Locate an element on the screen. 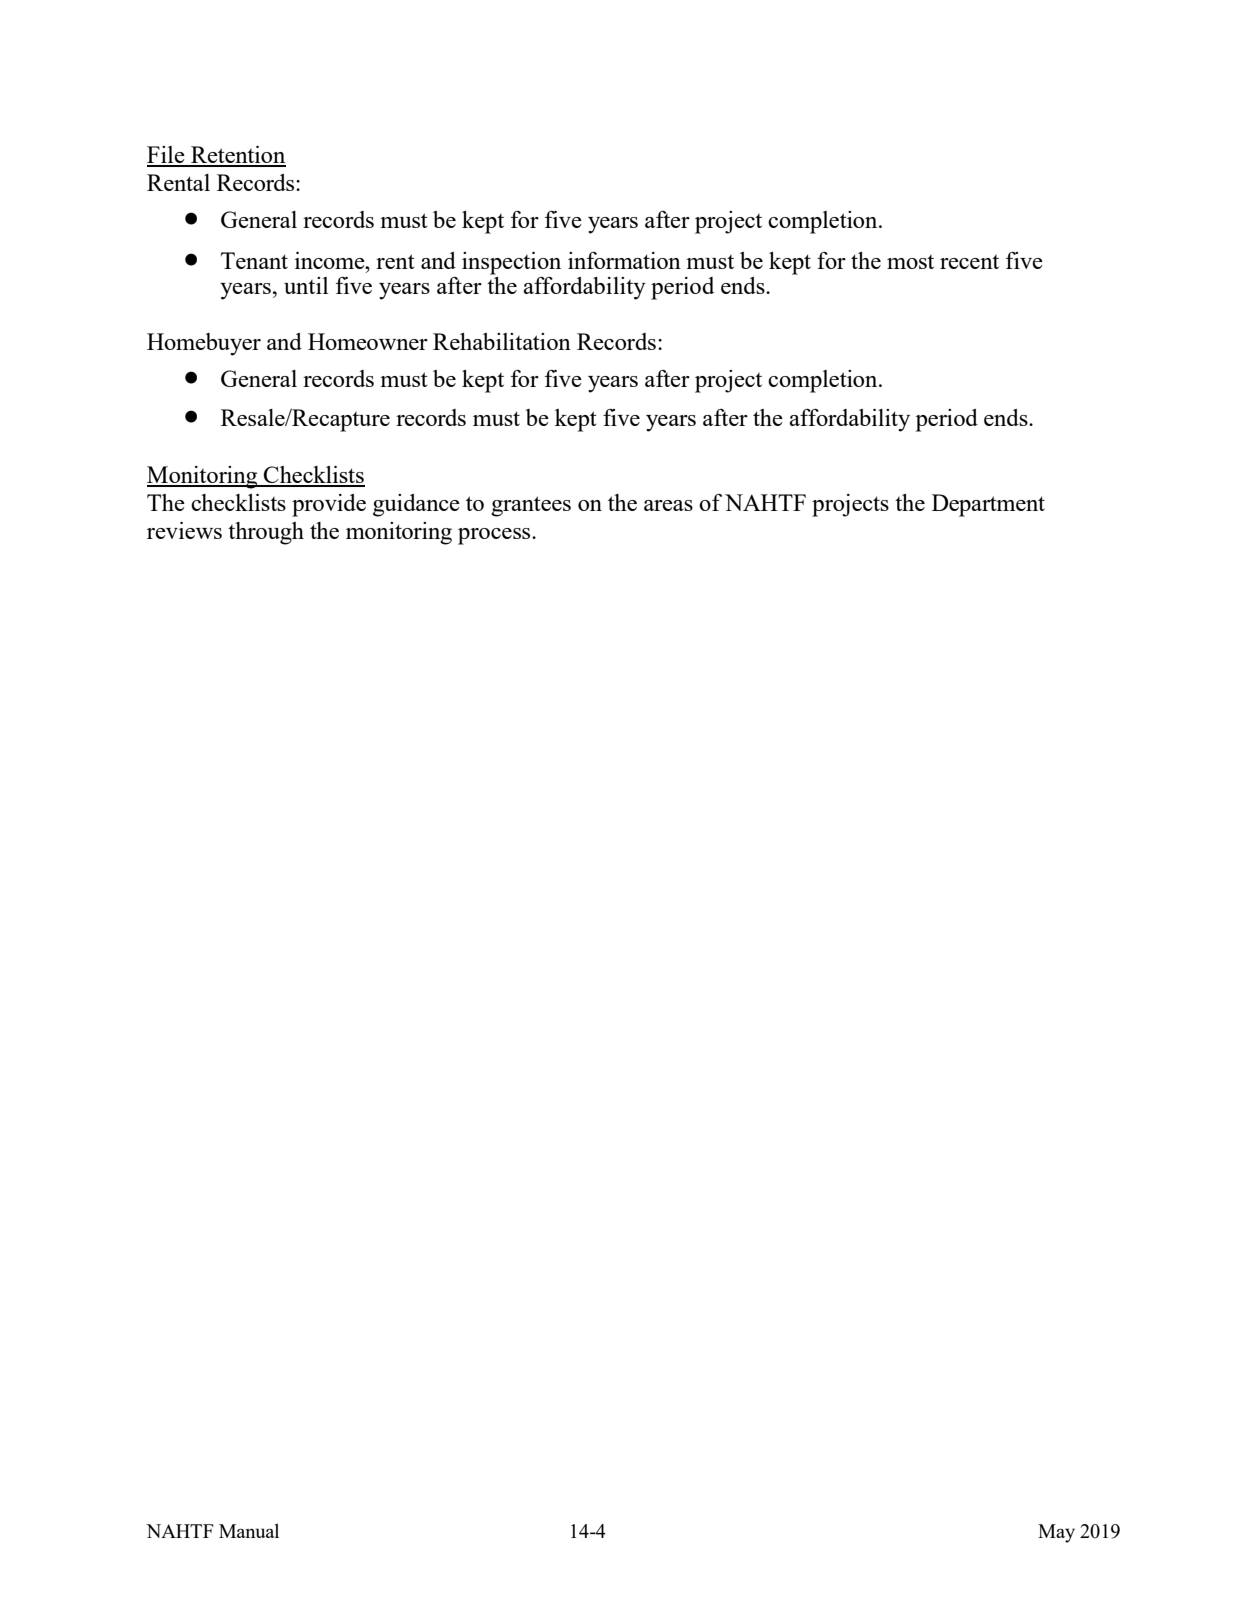  most is located at coordinates (910, 262).
